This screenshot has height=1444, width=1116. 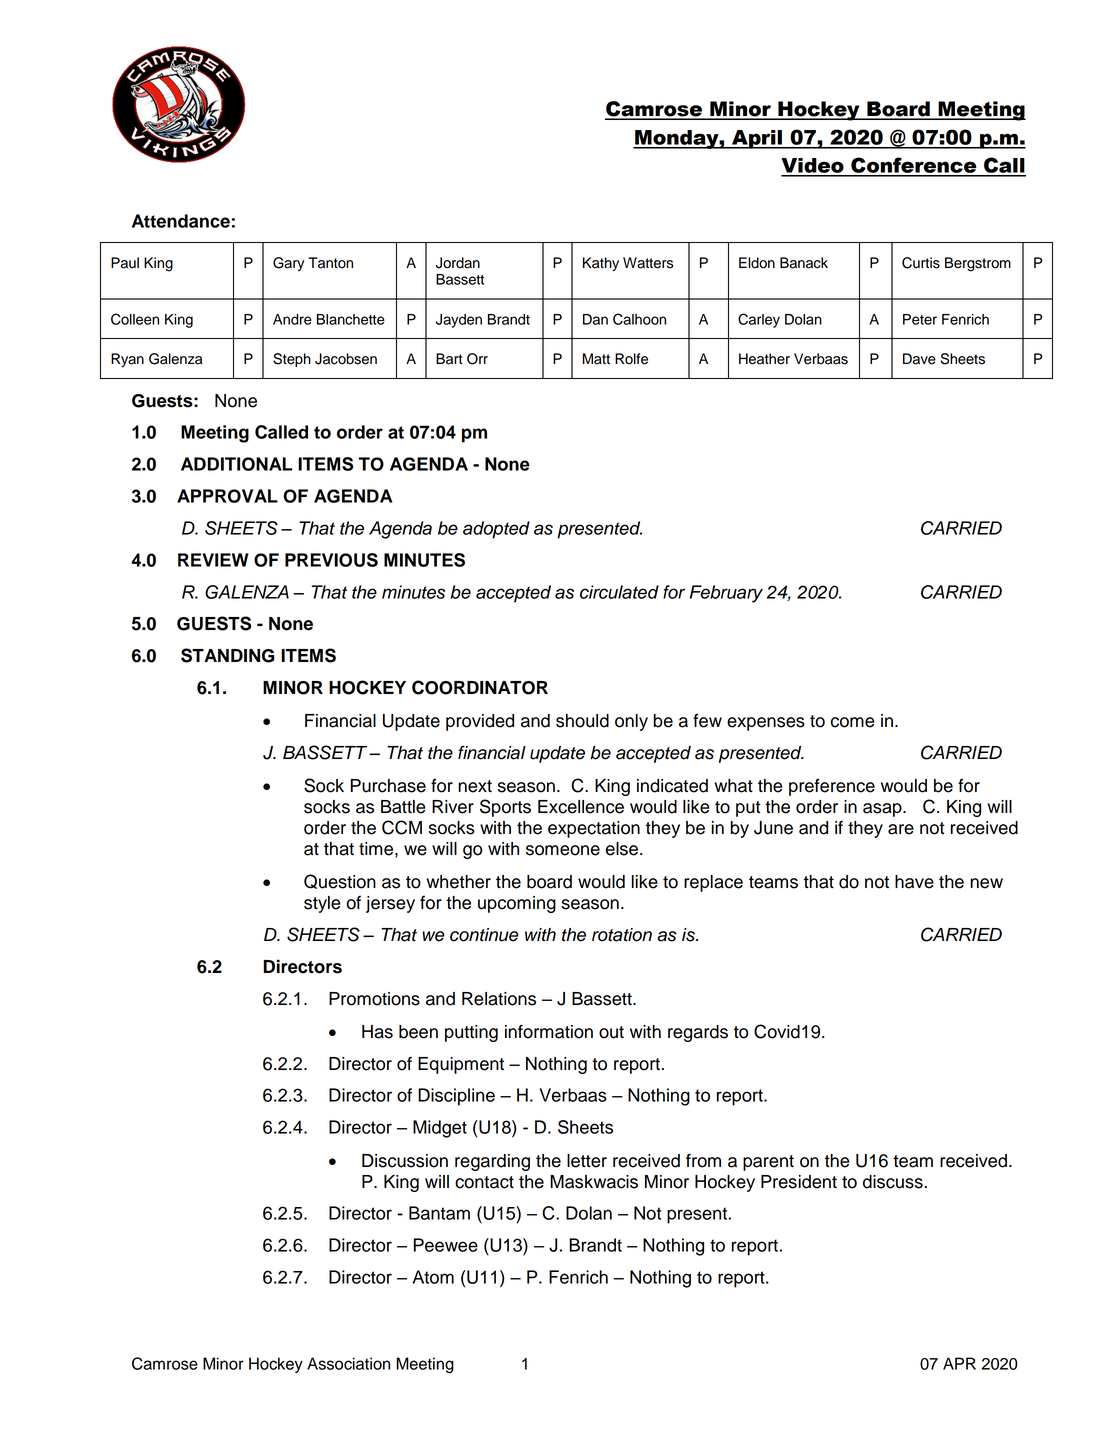 I want to click on Kathy, so click(x=601, y=264).
